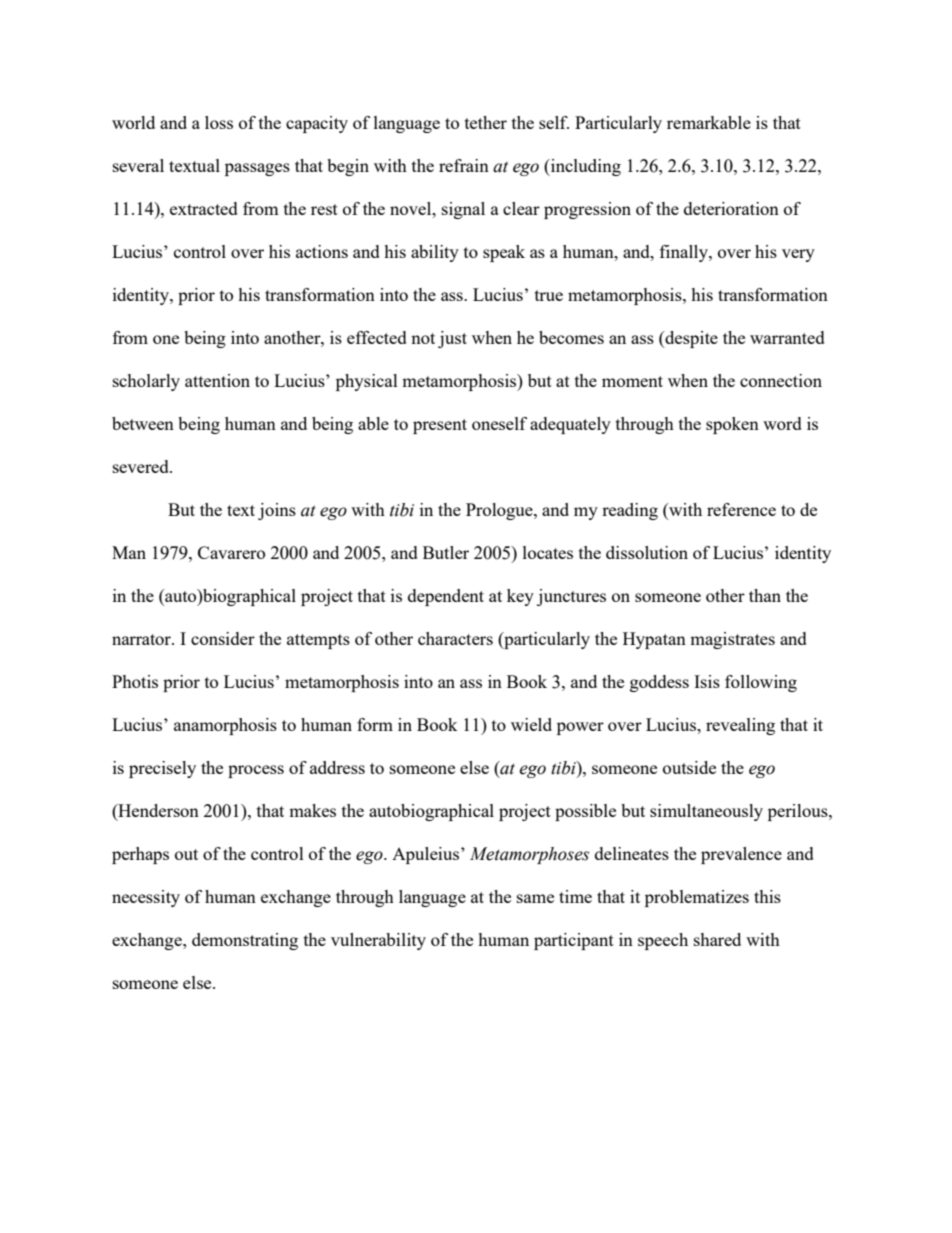 The width and height of the screenshot is (952, 1233). I want to click on despite, so click(690, 339).
